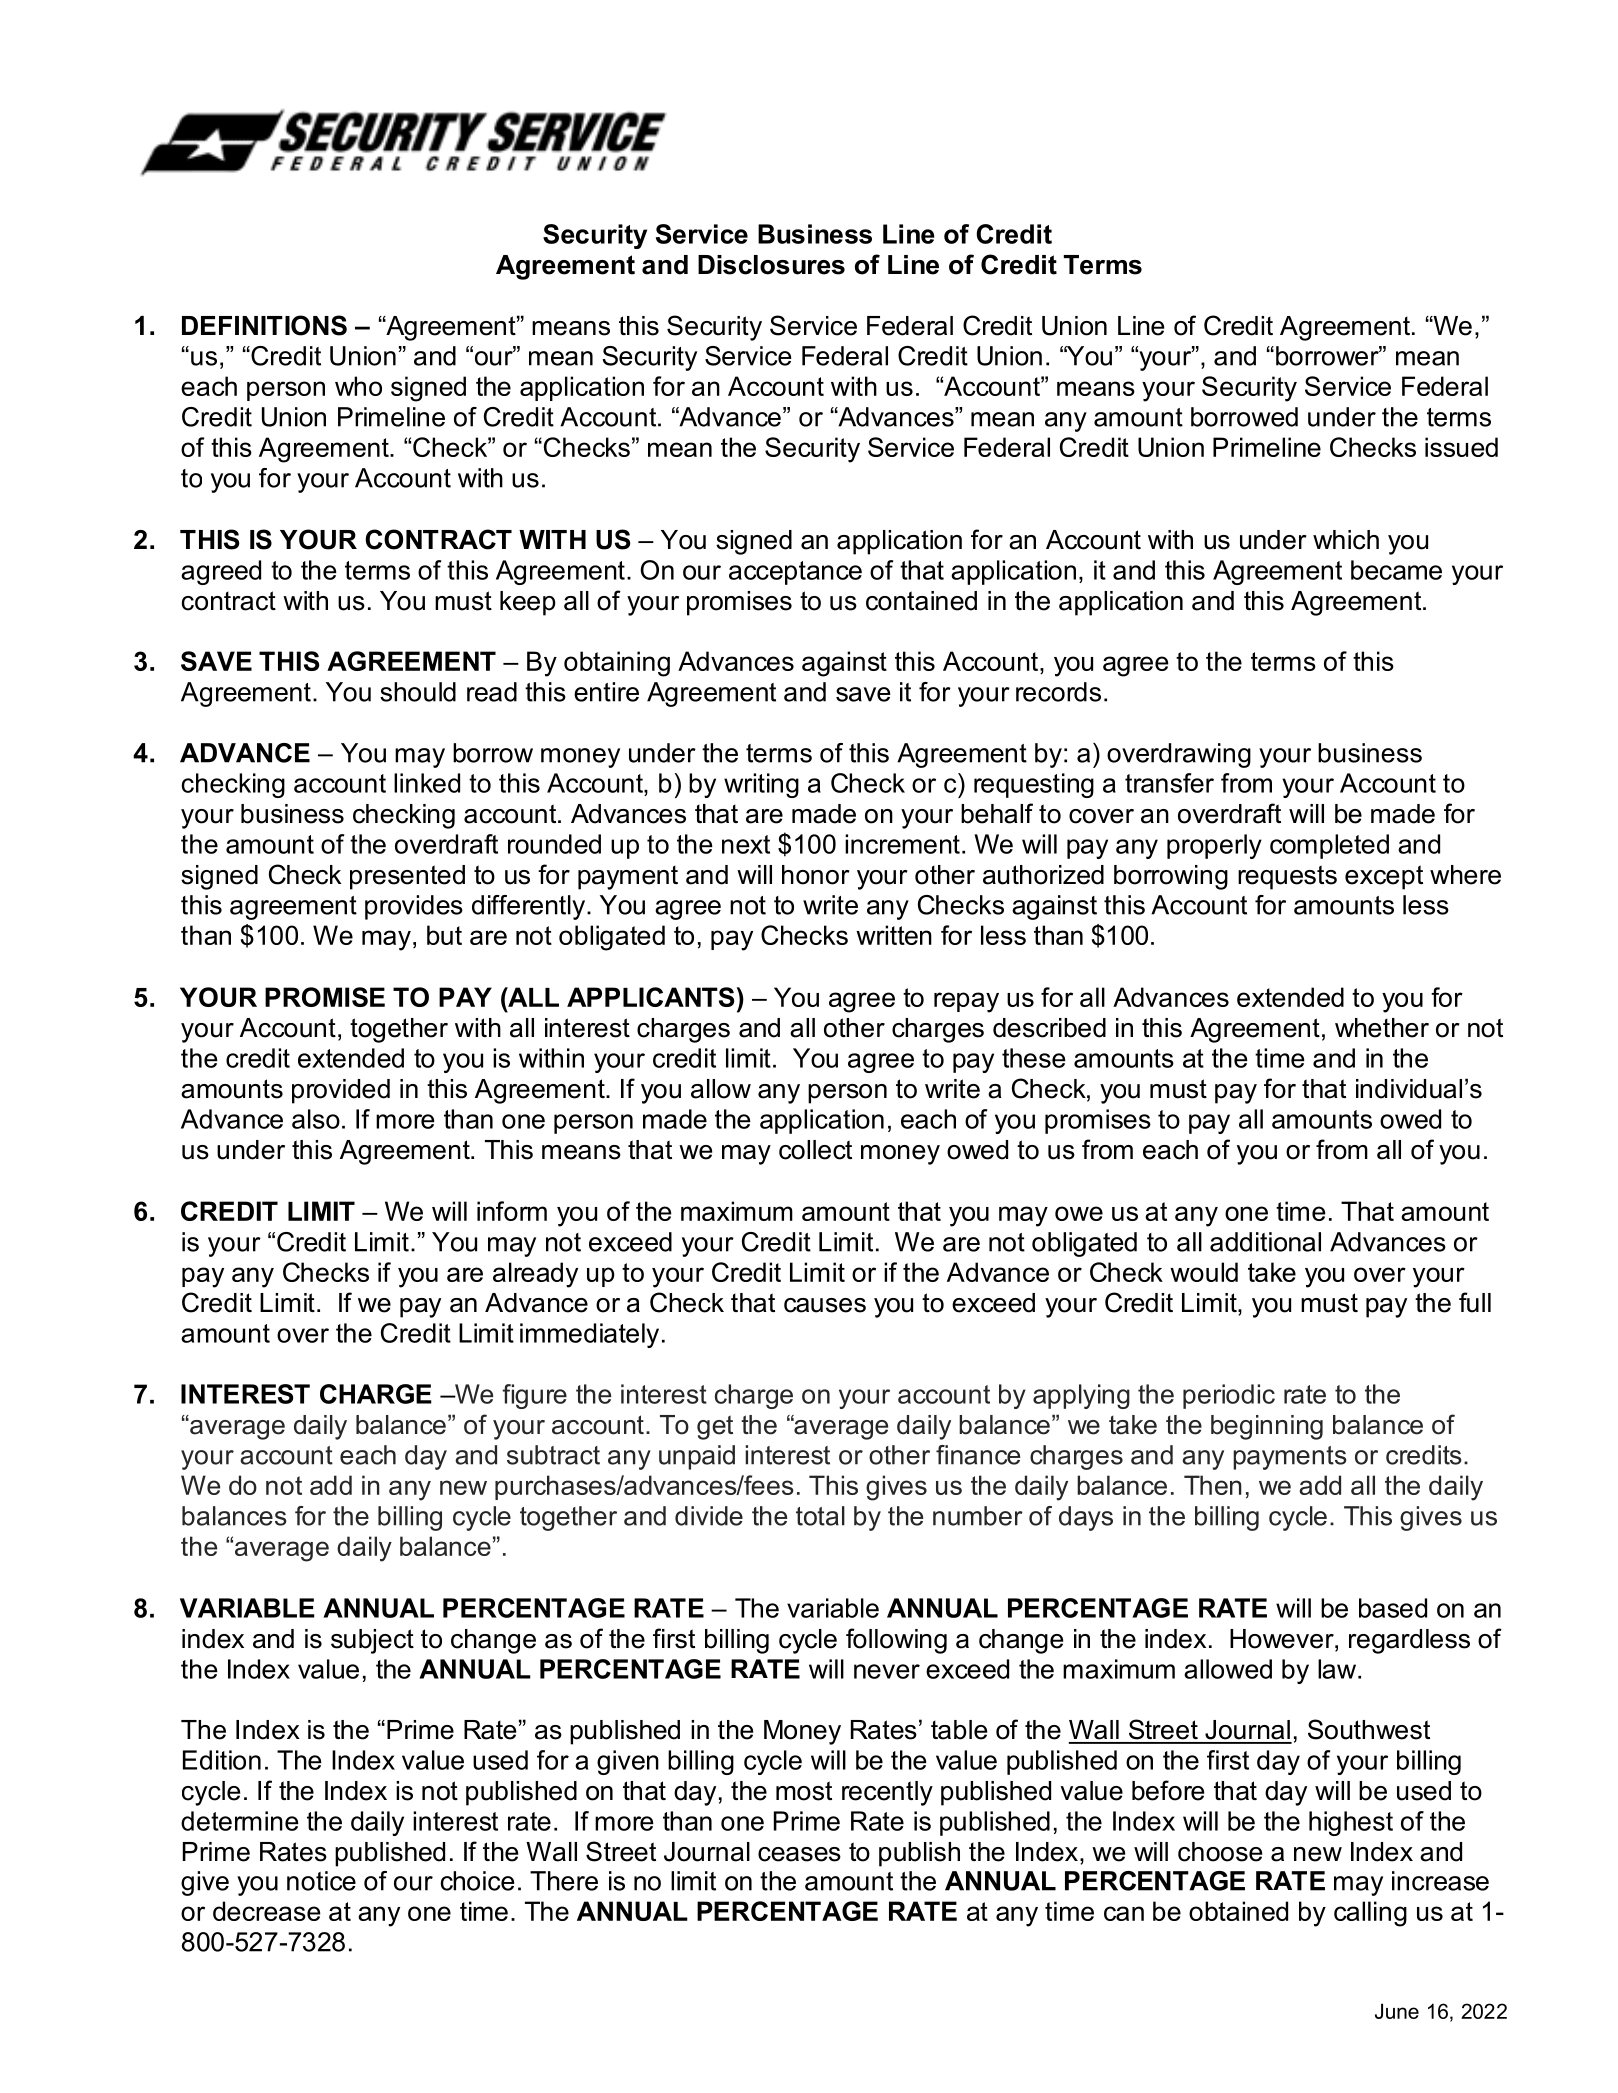  I want to click on completed, so click(1329, 846).
